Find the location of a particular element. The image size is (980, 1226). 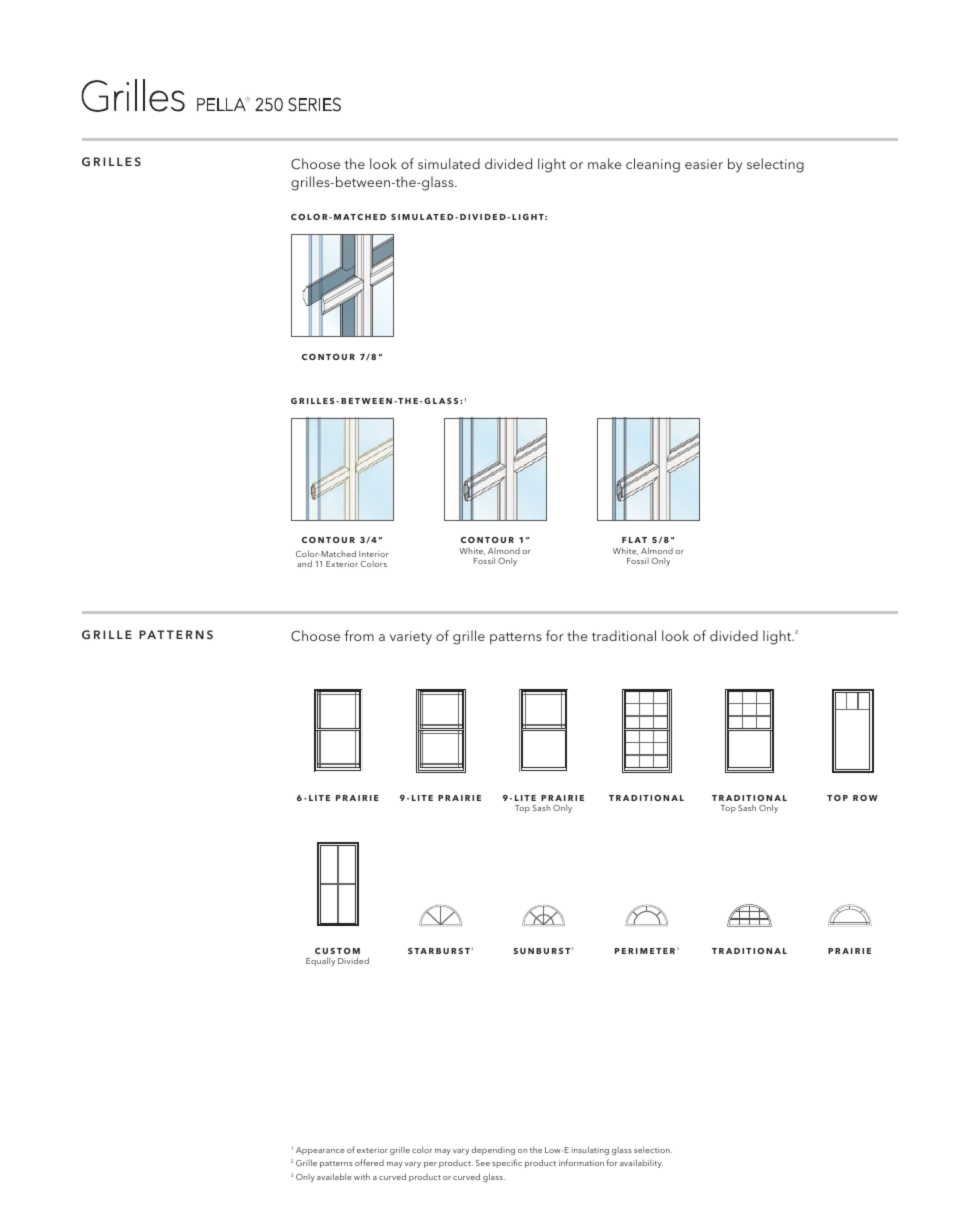

selection is located at coordinates (653, 1150).
